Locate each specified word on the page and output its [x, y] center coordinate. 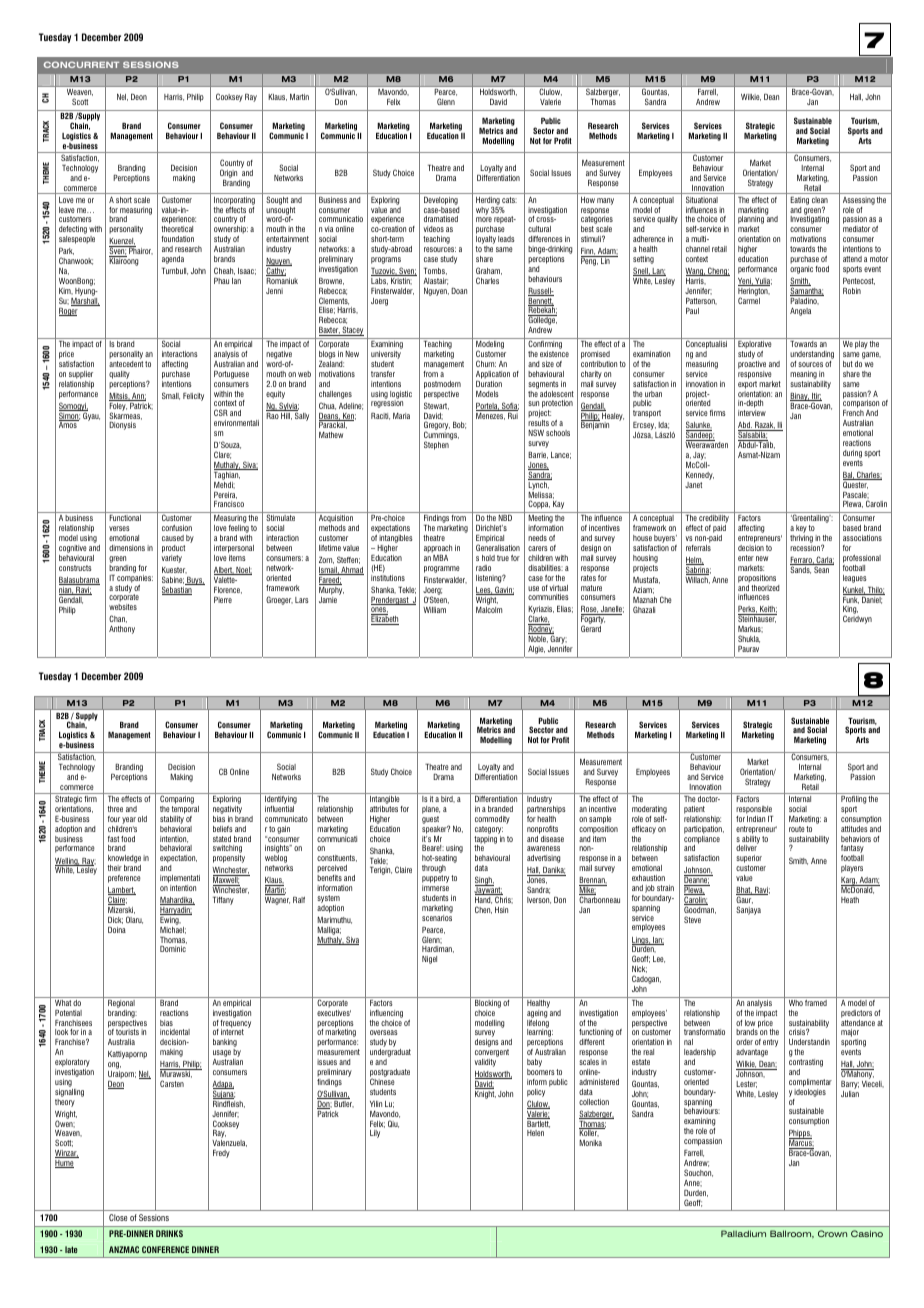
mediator [856, 229]
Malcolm [489, 608]
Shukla [749, 639]
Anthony [122, 630]
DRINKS [169, 1233]
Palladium [743, 1233]
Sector [543, 130]
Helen [535, 1133]
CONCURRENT [81, 64]
